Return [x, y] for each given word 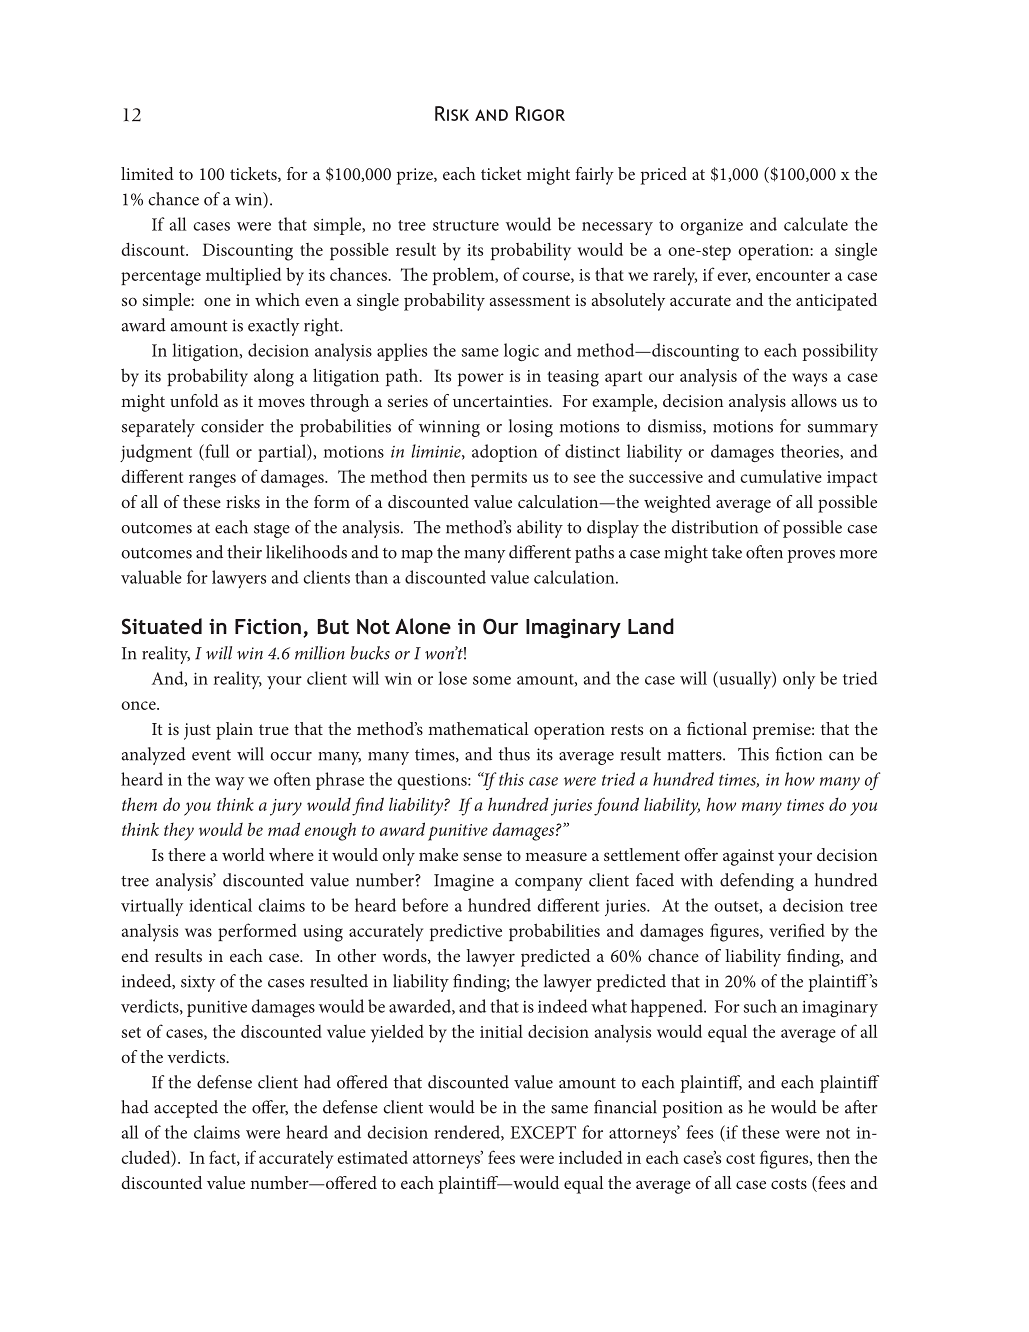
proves [811, 556]
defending [757, 882]
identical [220, 905]
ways [809, 380]
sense [482, 856]
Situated [162, 626]
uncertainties [501, 401]
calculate [816, 224]
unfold [194, 400]
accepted [186, 1109]
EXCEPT [543, 1132]
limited [147, 173]
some [492, 680]
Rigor [540, 113]
